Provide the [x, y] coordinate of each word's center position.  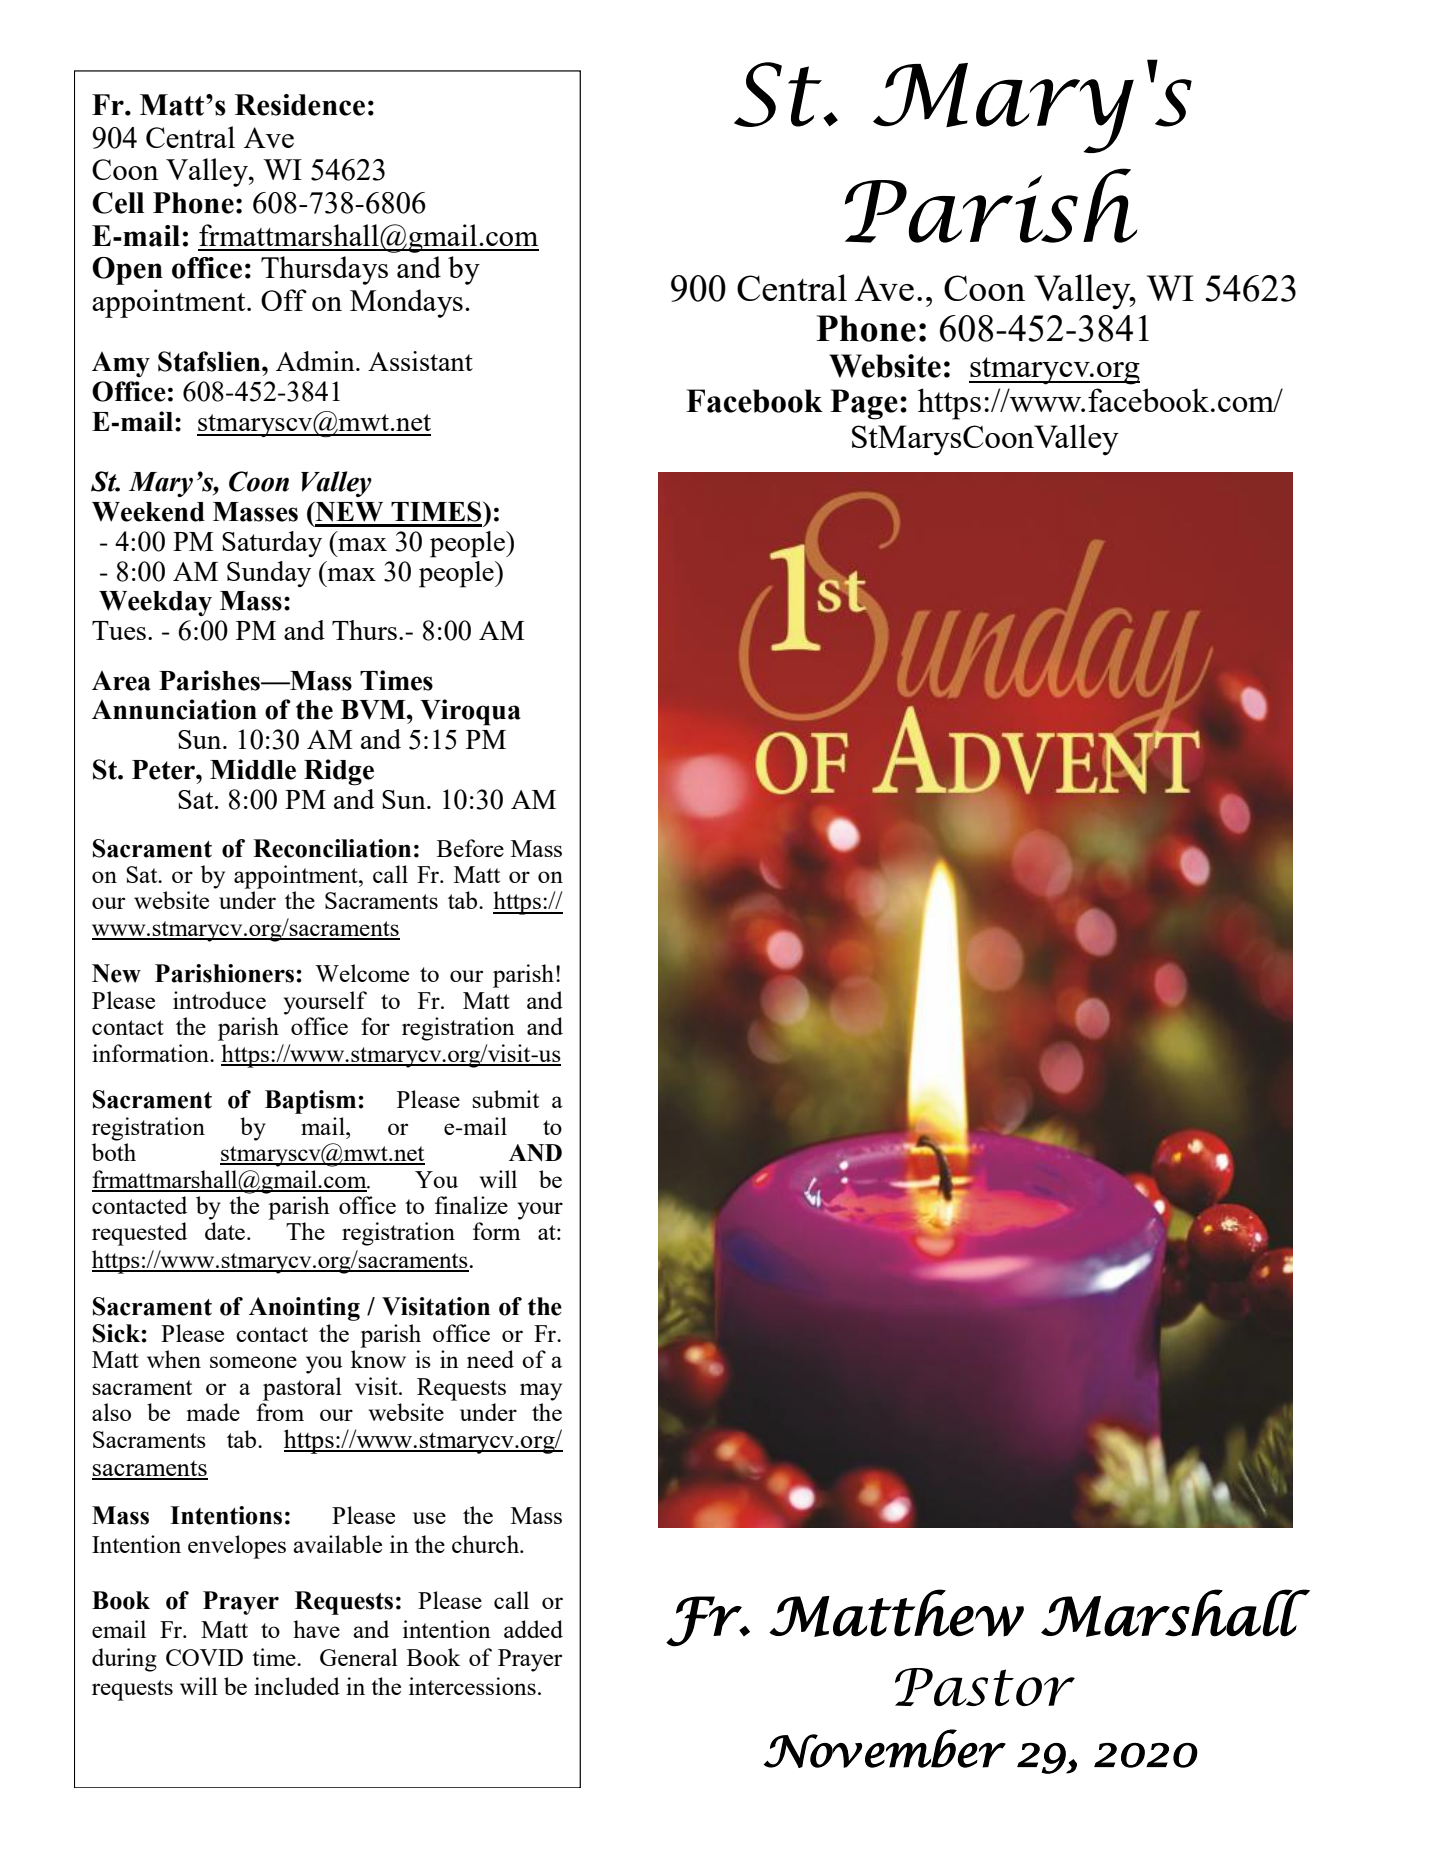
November [885, 1748]
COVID [204, 1657]
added [533, 1629]
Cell [118, 203]
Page [864, 404]
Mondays [406, 303]
